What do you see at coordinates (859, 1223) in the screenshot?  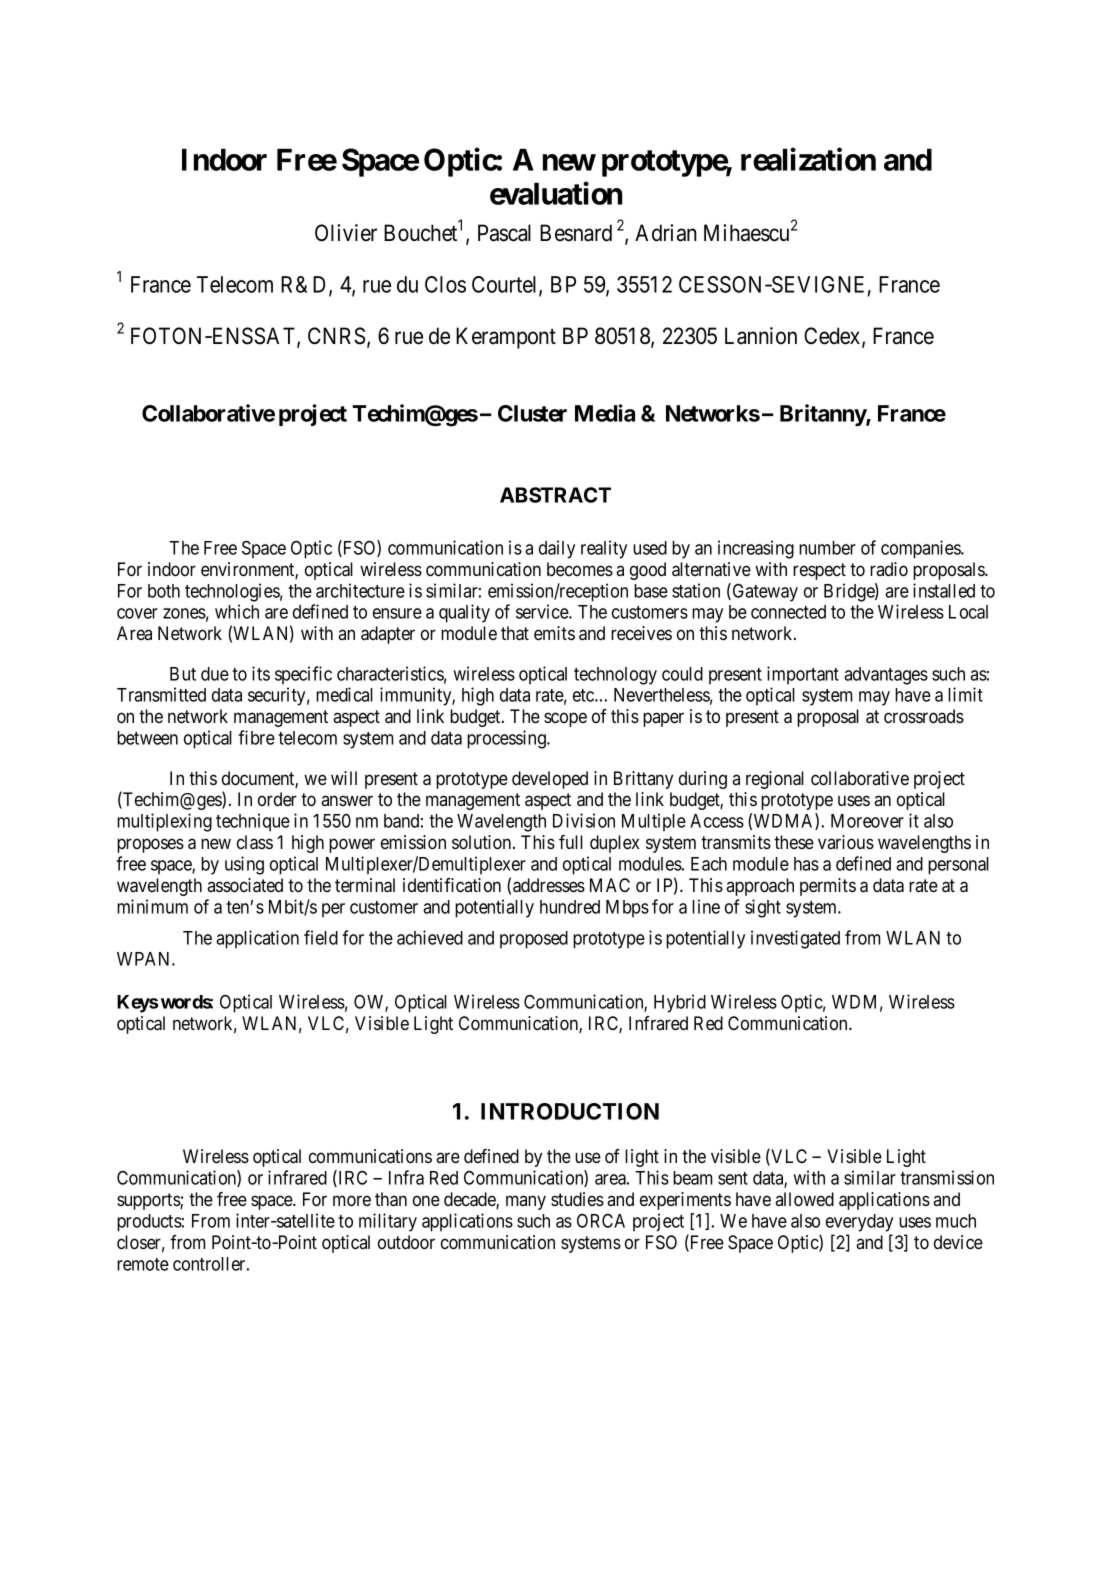 I see `everyday` at bounding box center [859, 1223].
